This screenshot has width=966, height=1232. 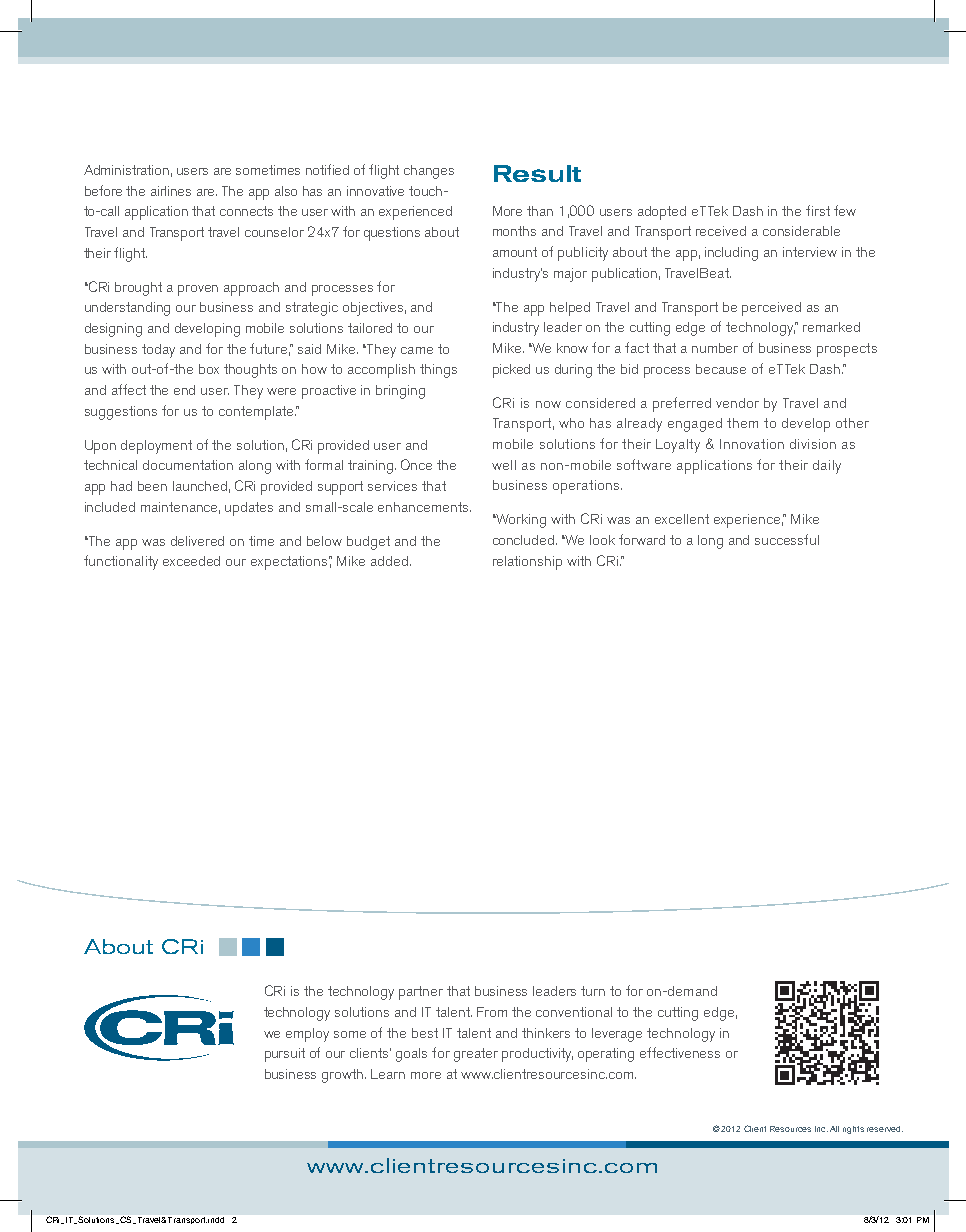 I want to click on airlines, so click(x=171, y=191).
